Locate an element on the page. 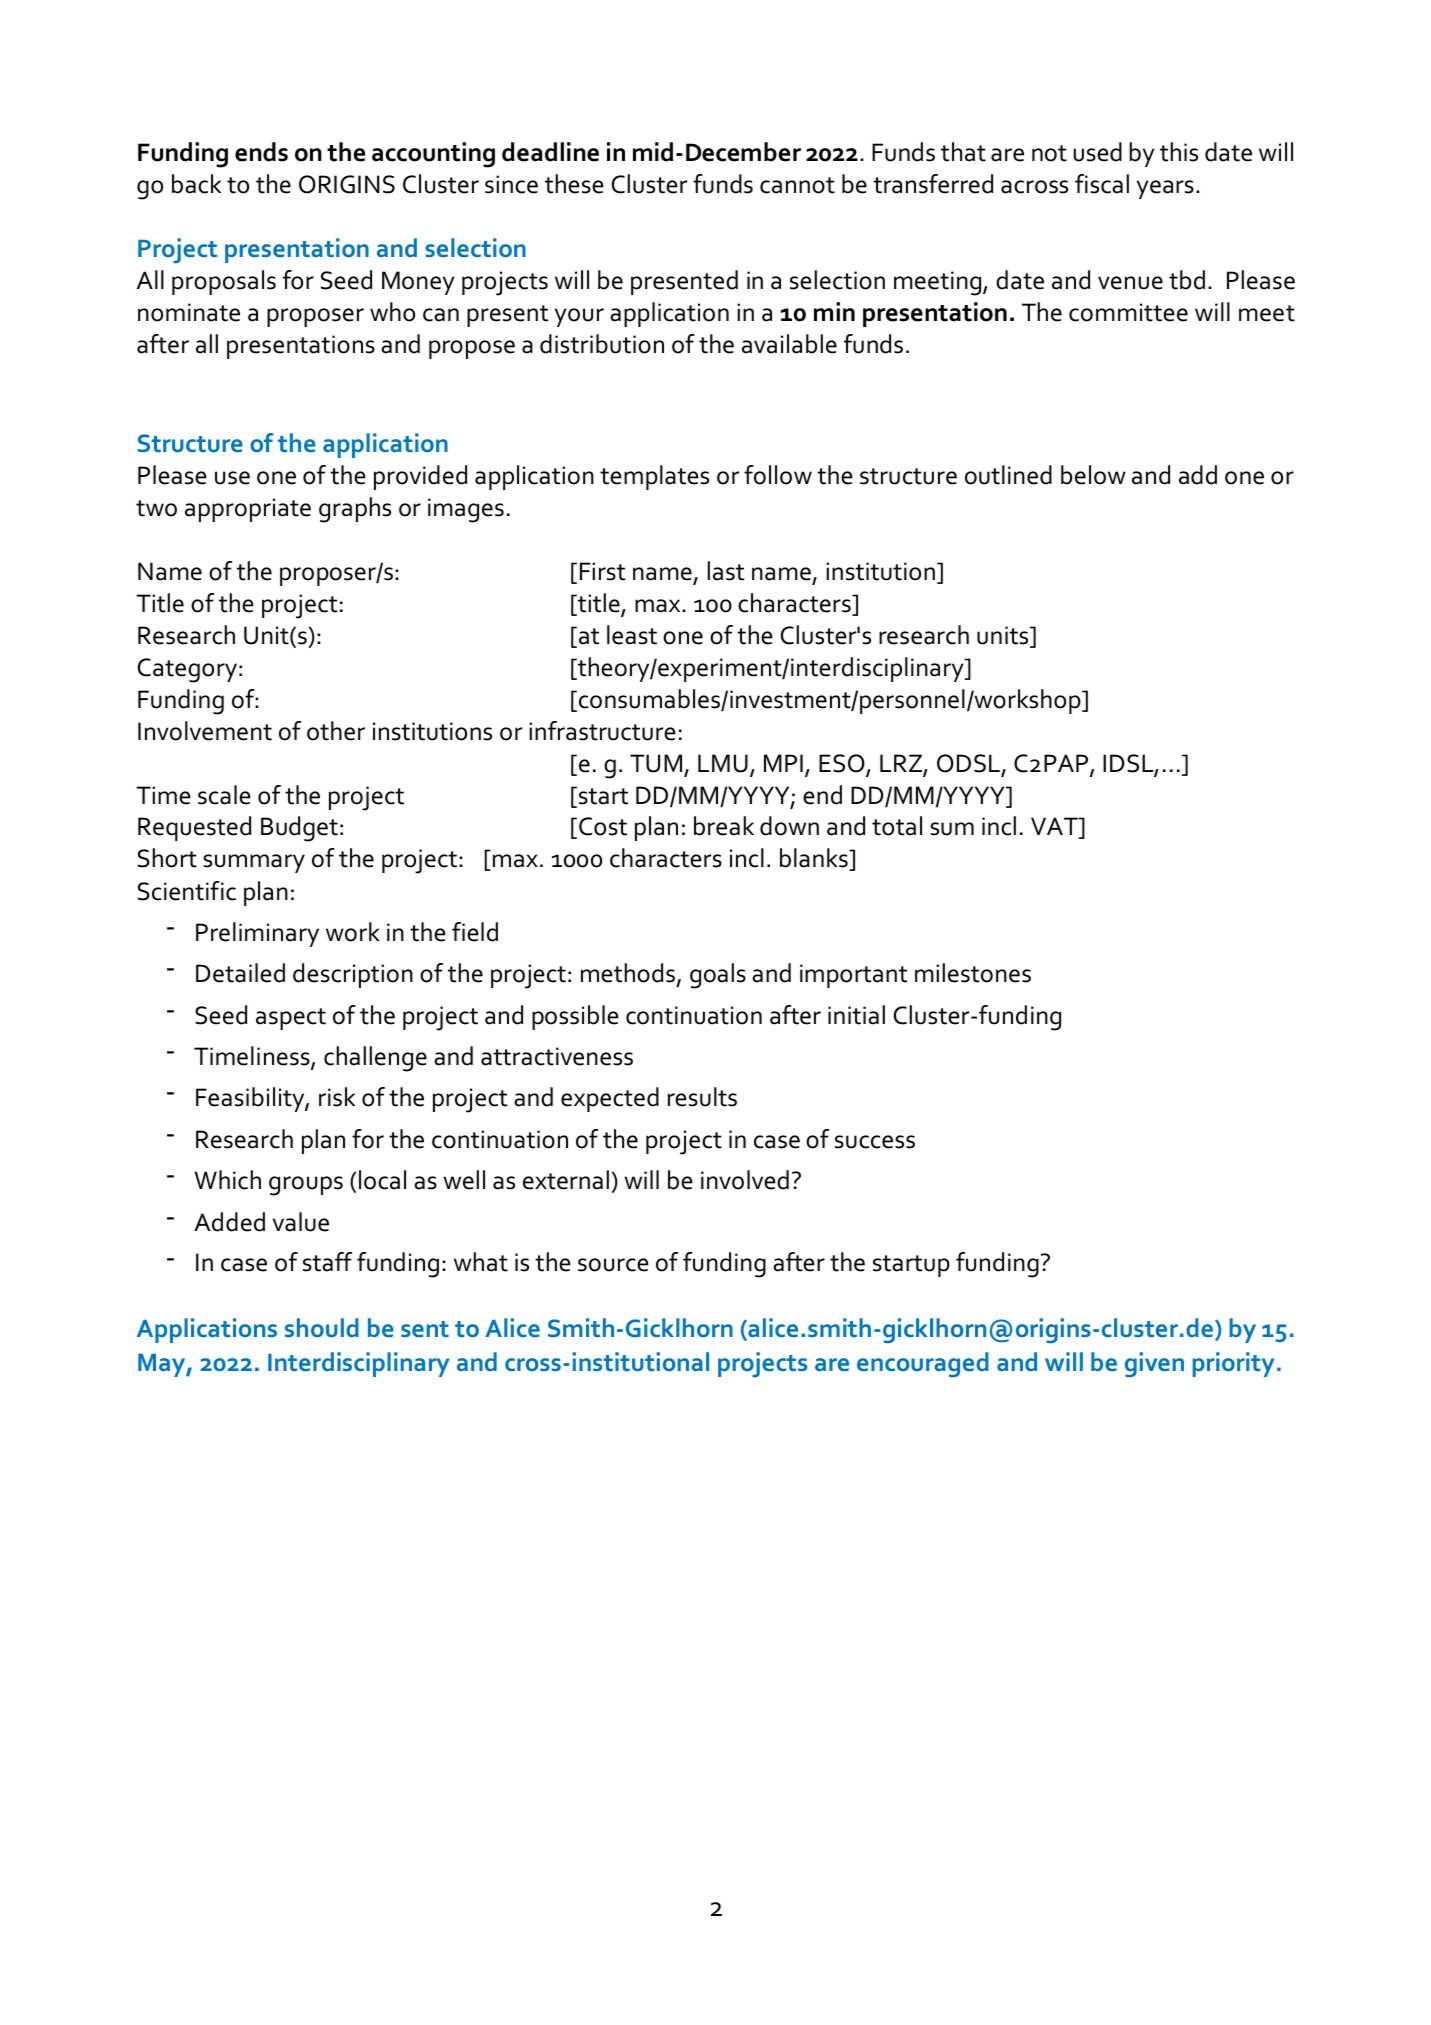  results is located at coordinates (702, 1097).
